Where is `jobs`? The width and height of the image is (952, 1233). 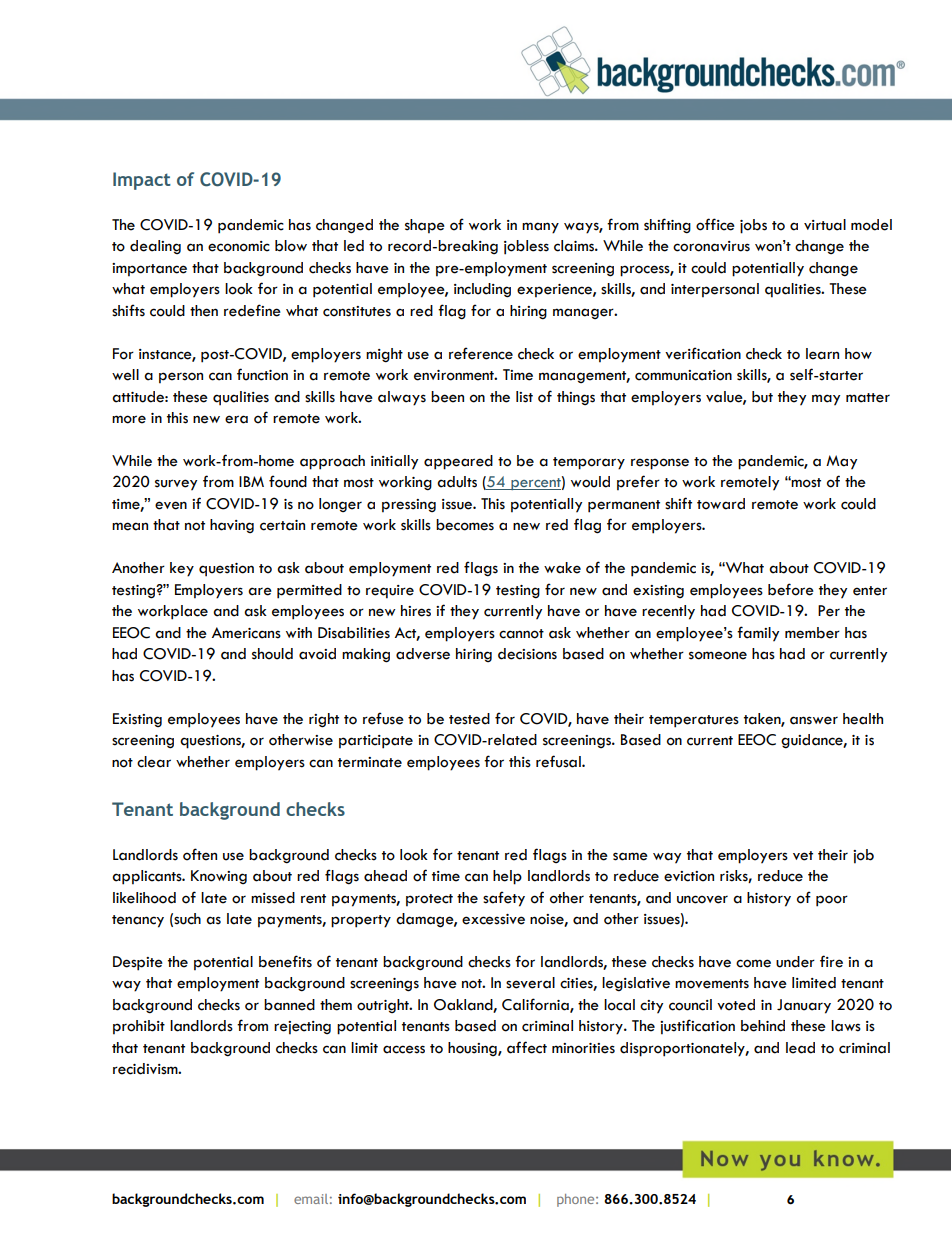 jobs is located at coordinates (753, 226).
